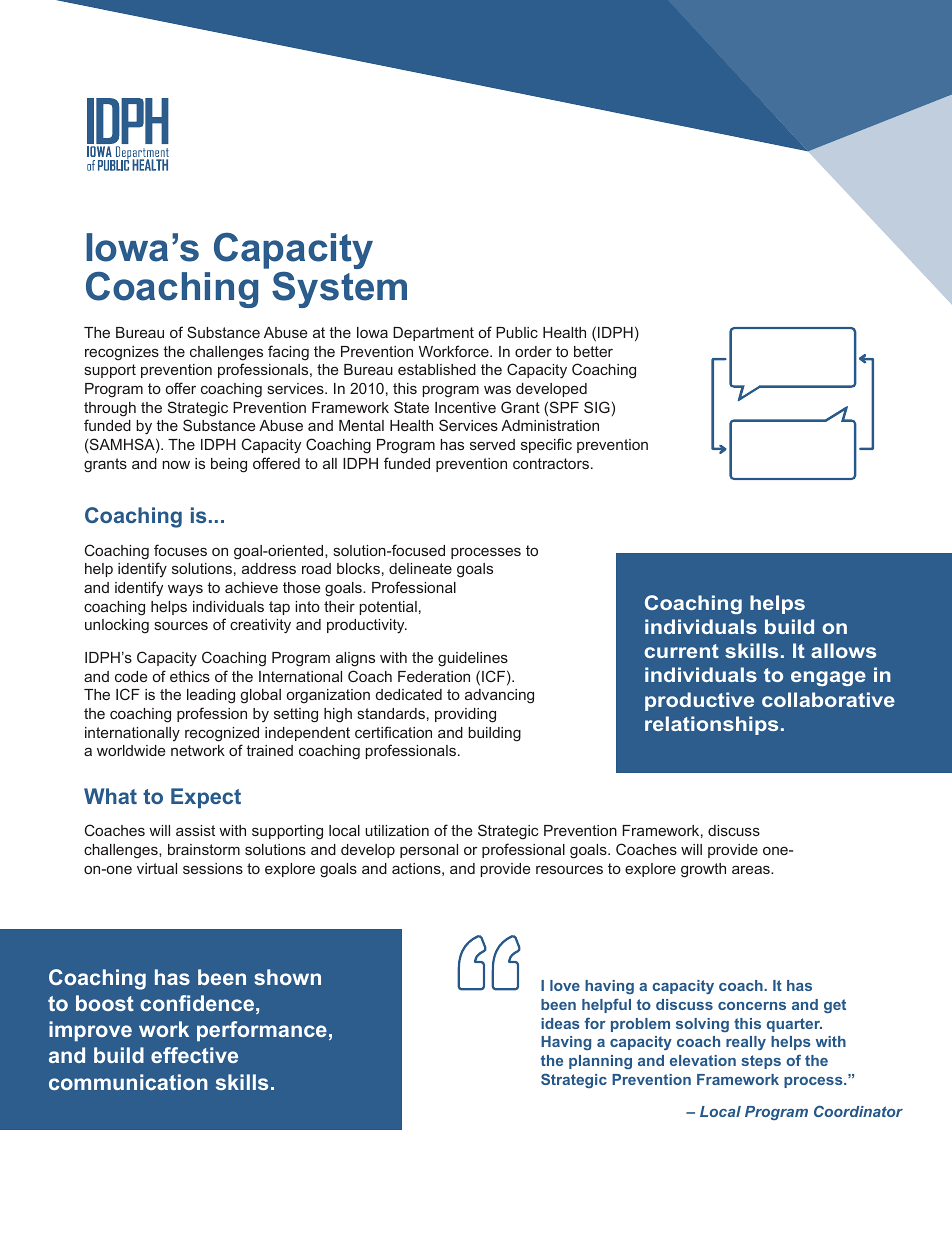 The image size is (952, 1233). Describe the element at coordinates (128, 1082) in the screenshot. I see `communication` at that location.
